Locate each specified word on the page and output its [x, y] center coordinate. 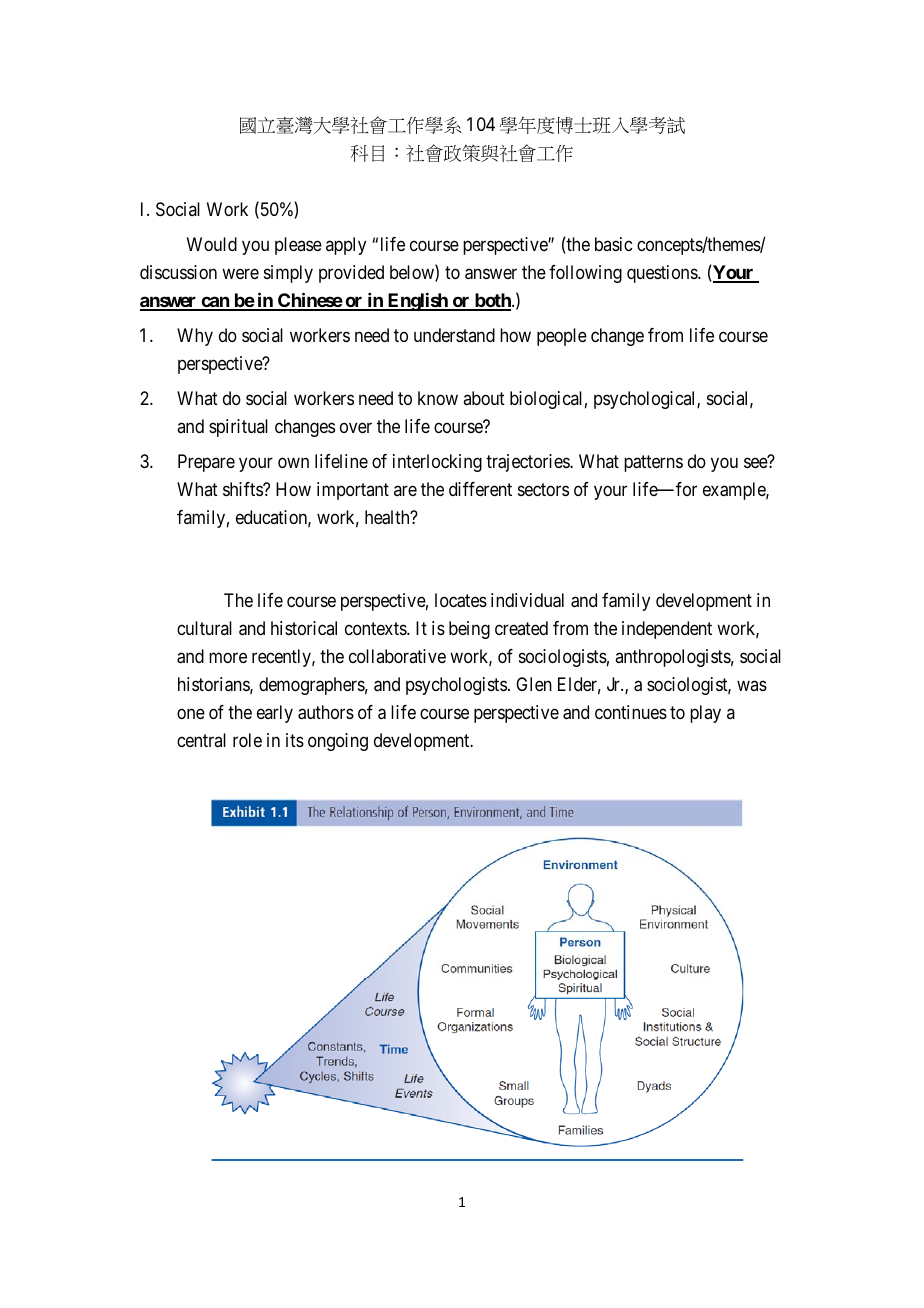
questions [663, 274]
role [247, 740]
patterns [653, 463]
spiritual [238, 428]
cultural [204, 628]
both [493, 301]
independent [667, 630]
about [484, 398]
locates [461, 600]
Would [212, 244]
